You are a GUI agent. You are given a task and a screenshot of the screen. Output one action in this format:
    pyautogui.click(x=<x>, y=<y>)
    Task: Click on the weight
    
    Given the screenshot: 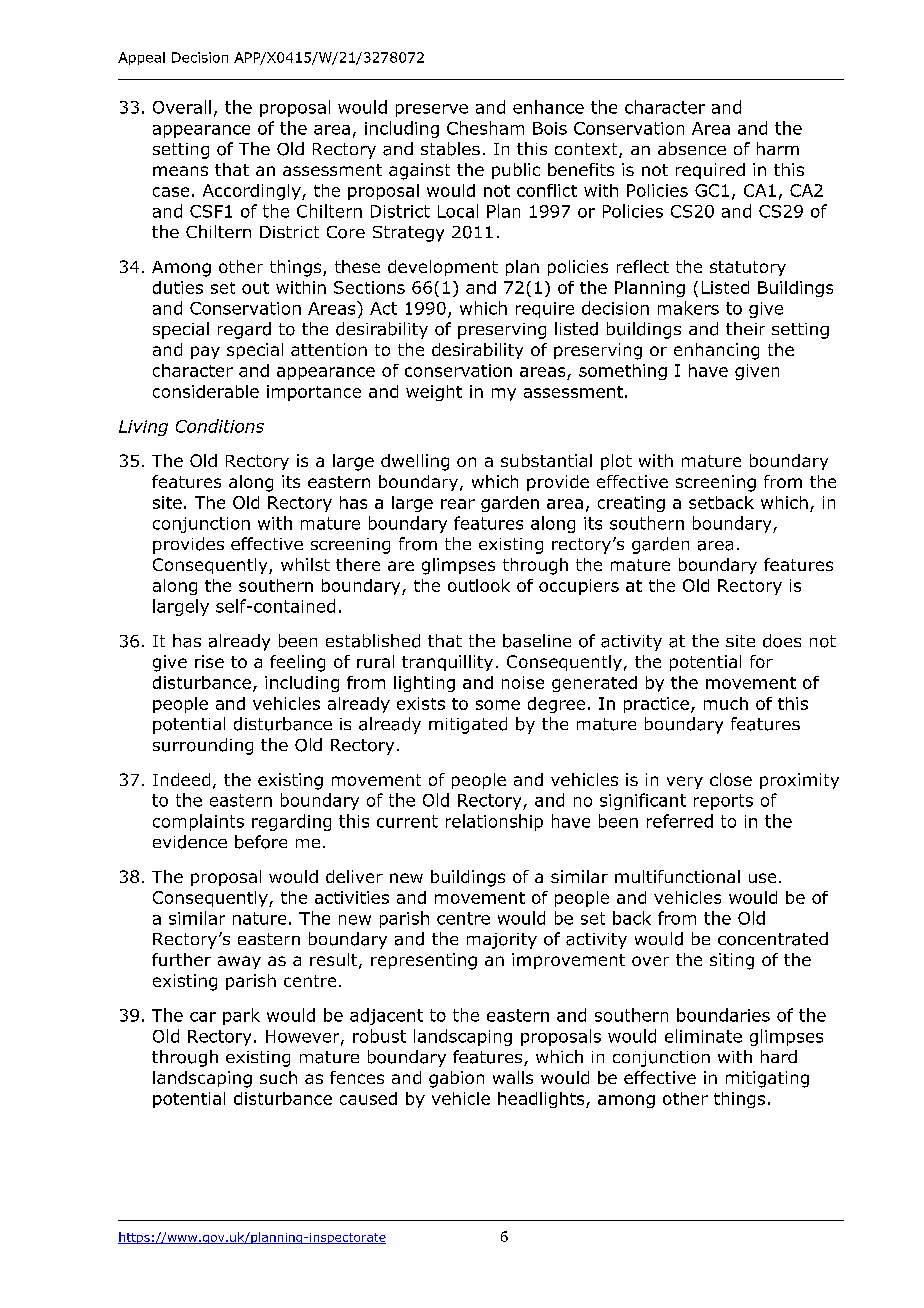 What is the action you would take?
    pyautogui.click(x=434, y=393)
